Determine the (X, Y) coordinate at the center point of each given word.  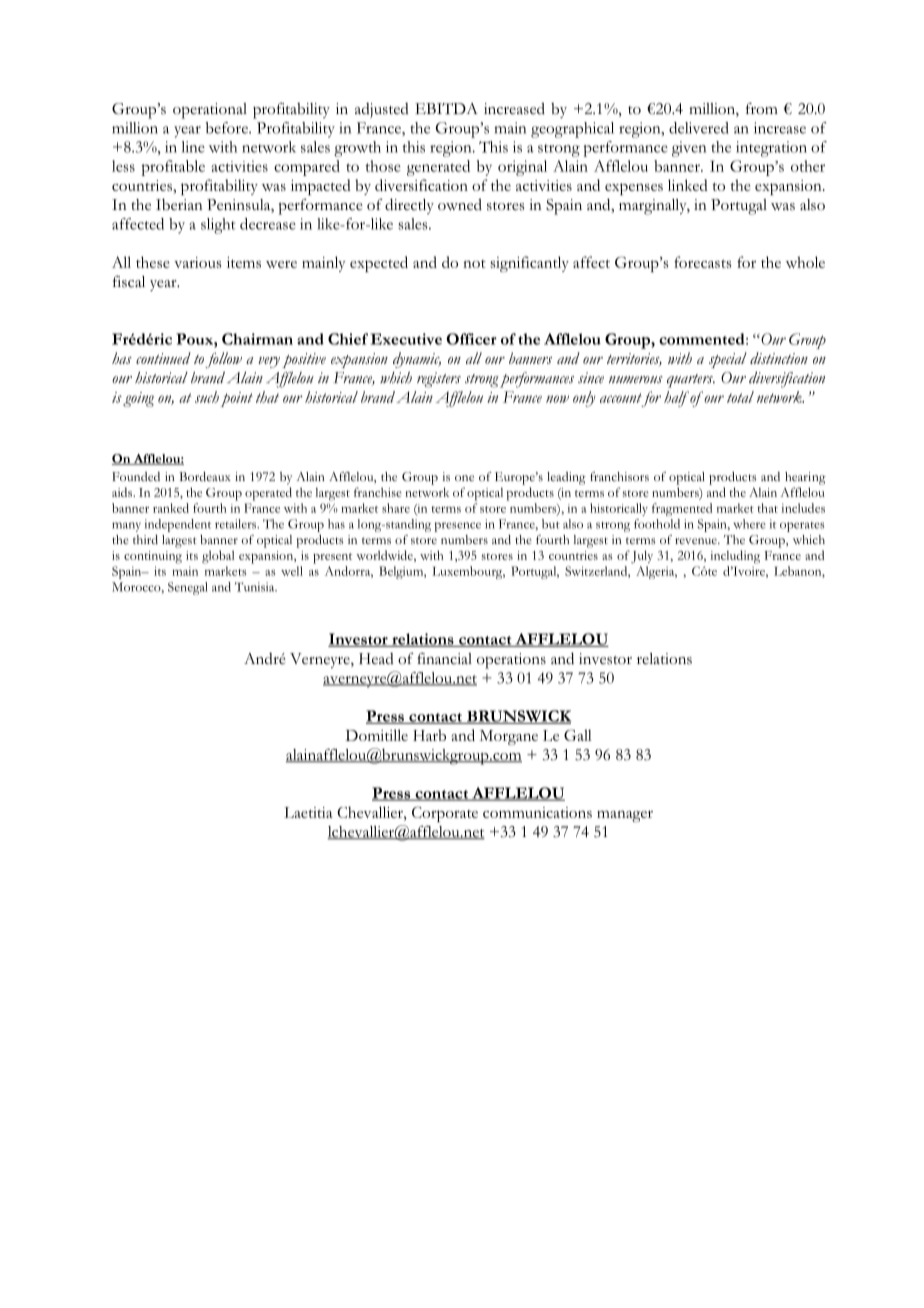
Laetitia (308, 812)
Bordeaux (205, 476)
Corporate (445, 814)
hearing (805, 478)
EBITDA (446, 108)
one (464, 478)
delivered (699, 128)
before (227, 128)
